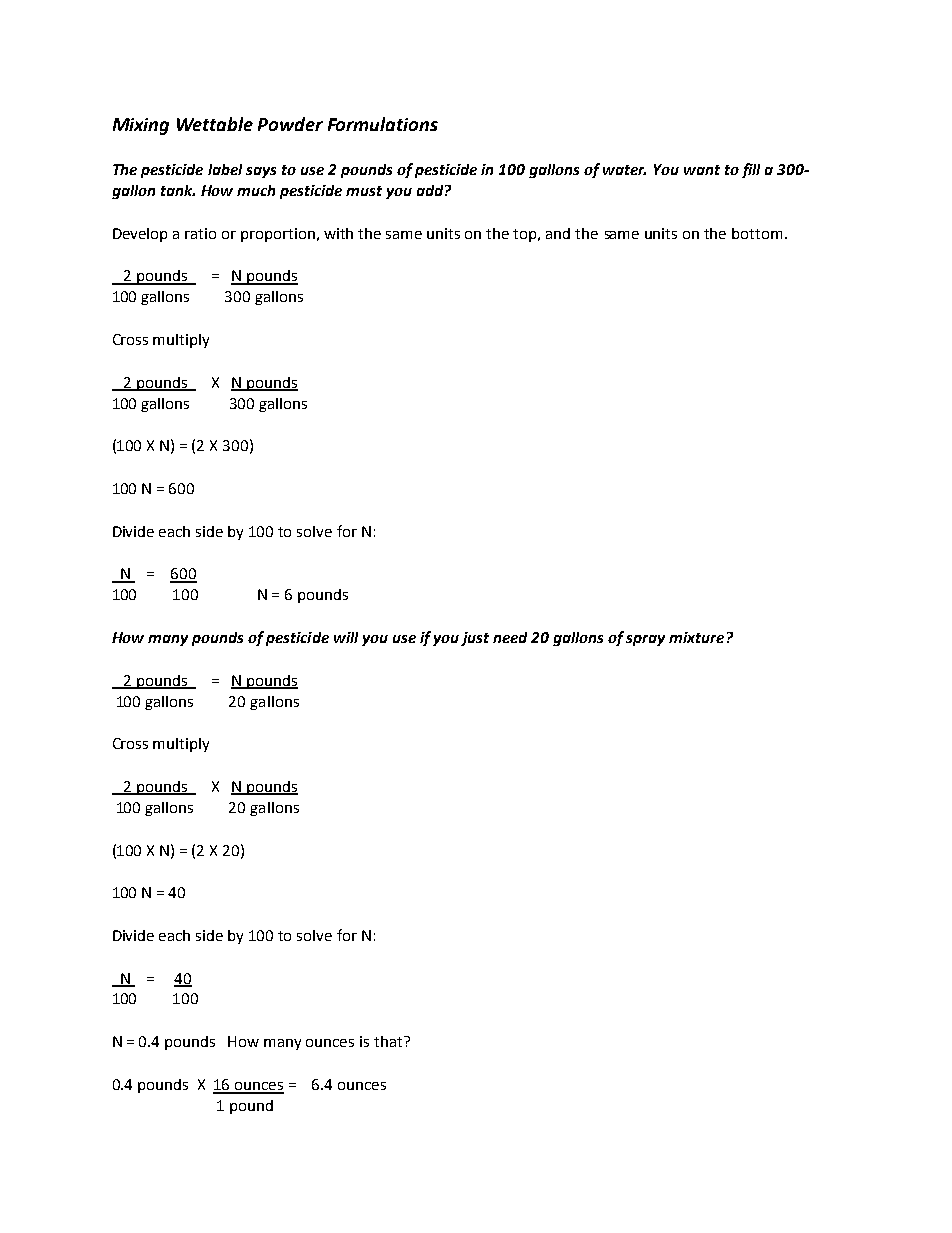 The width and height of the page is (952, 1233). What do you see at coordinates (645, 640) in the page?
I see `spray` at bounding box center [645, 640].
